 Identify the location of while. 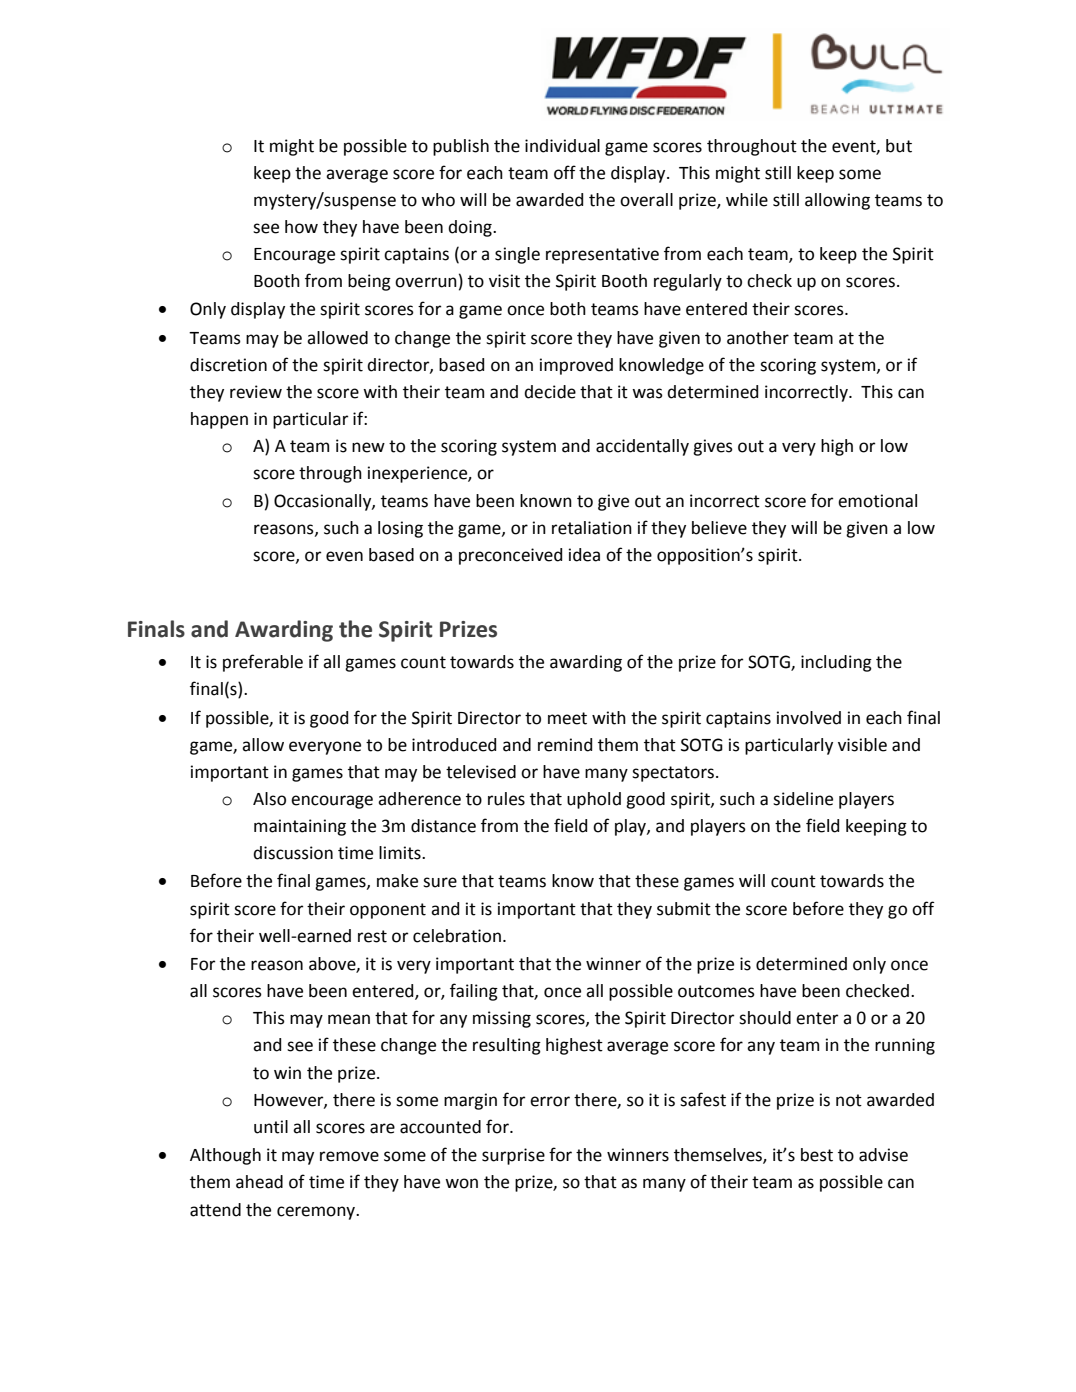
(747, 200).
